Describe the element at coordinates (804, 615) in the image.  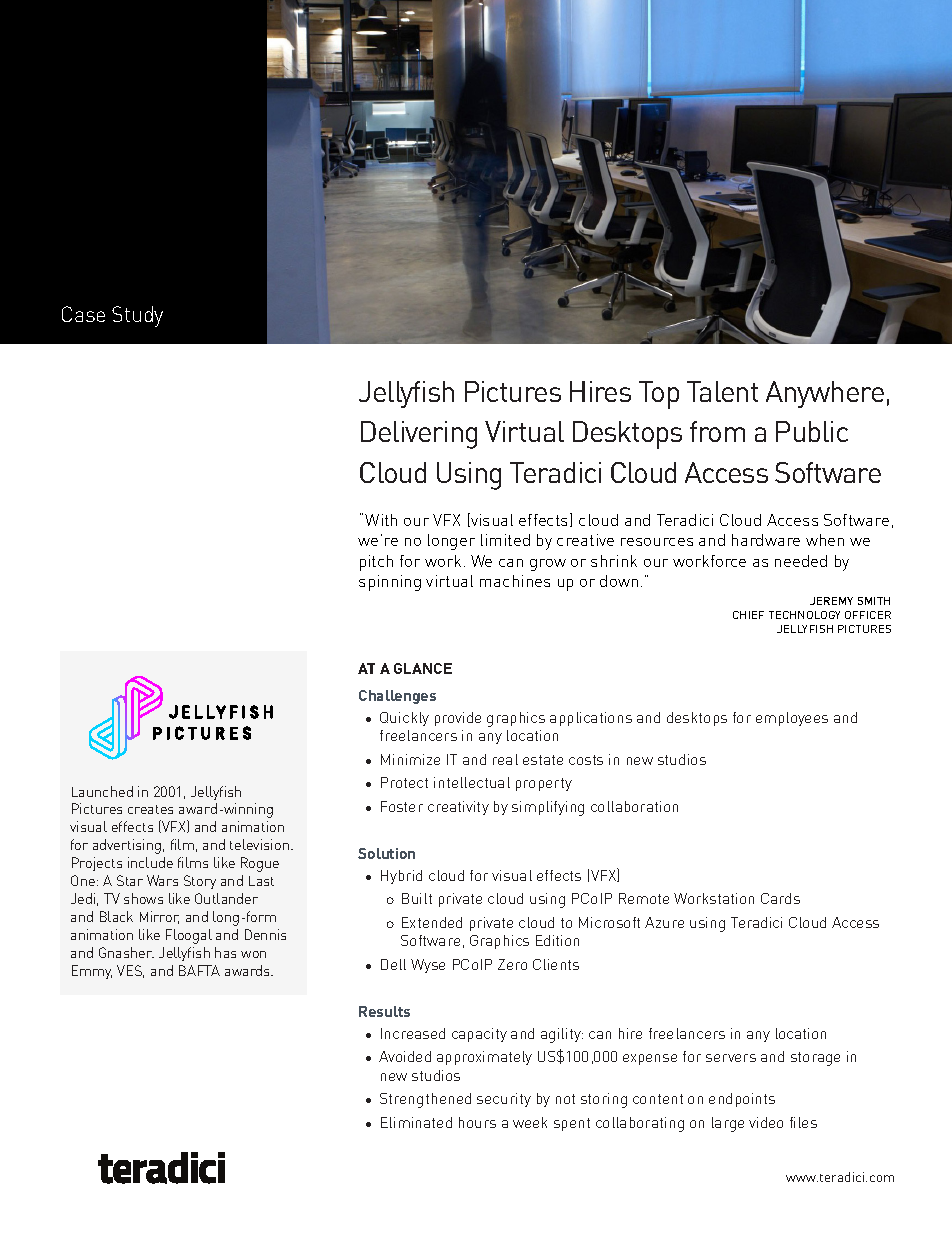
I see `TECHNOLOGY` at that location.
